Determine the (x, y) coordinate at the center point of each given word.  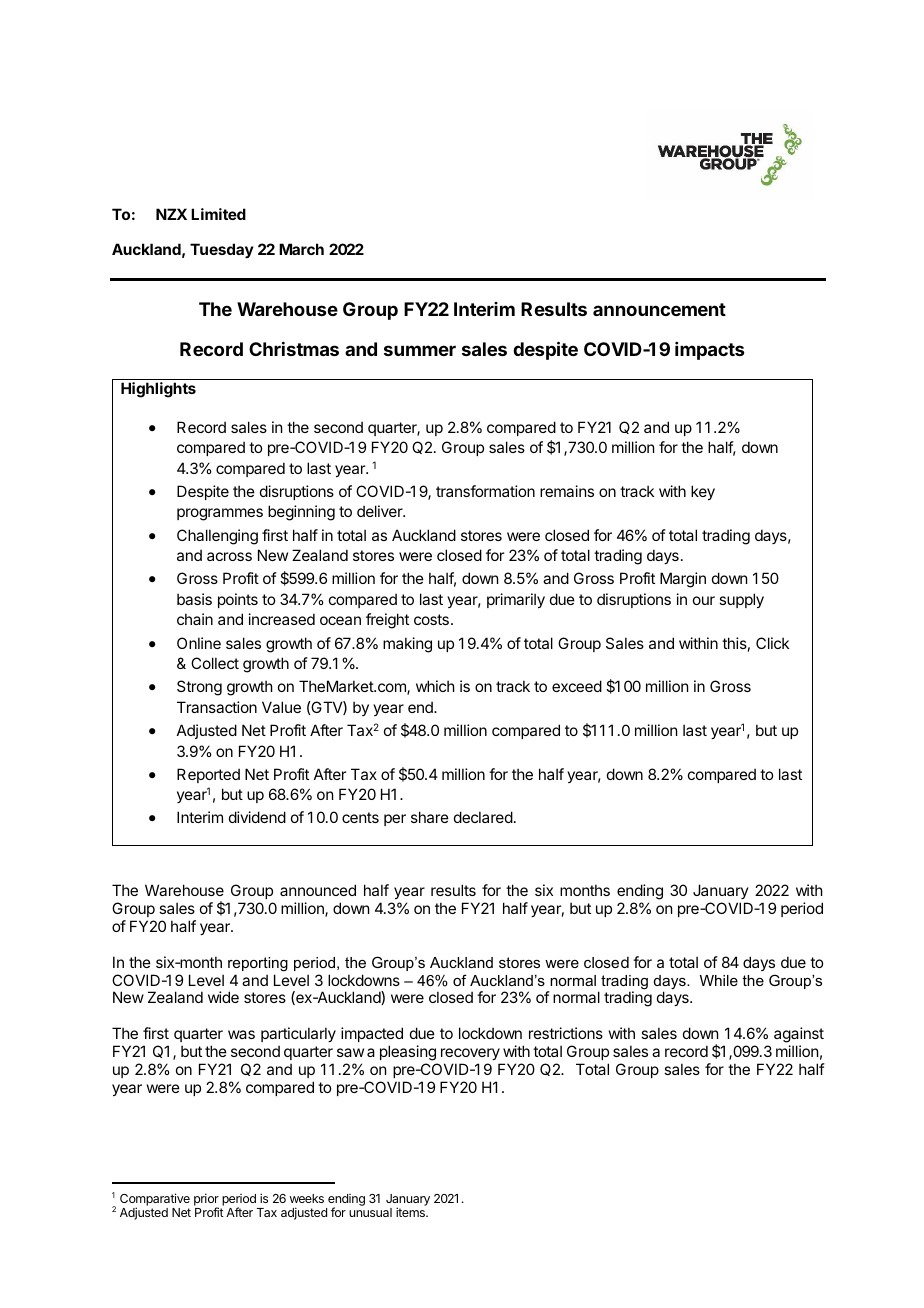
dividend (257, 817)
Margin (683, 580)
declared (483, 817)
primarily (516, 600)
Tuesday (222, 250)
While (719, 980)
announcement (659, 309)
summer (420, 350)
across (229, 556)
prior (206, 1200)
